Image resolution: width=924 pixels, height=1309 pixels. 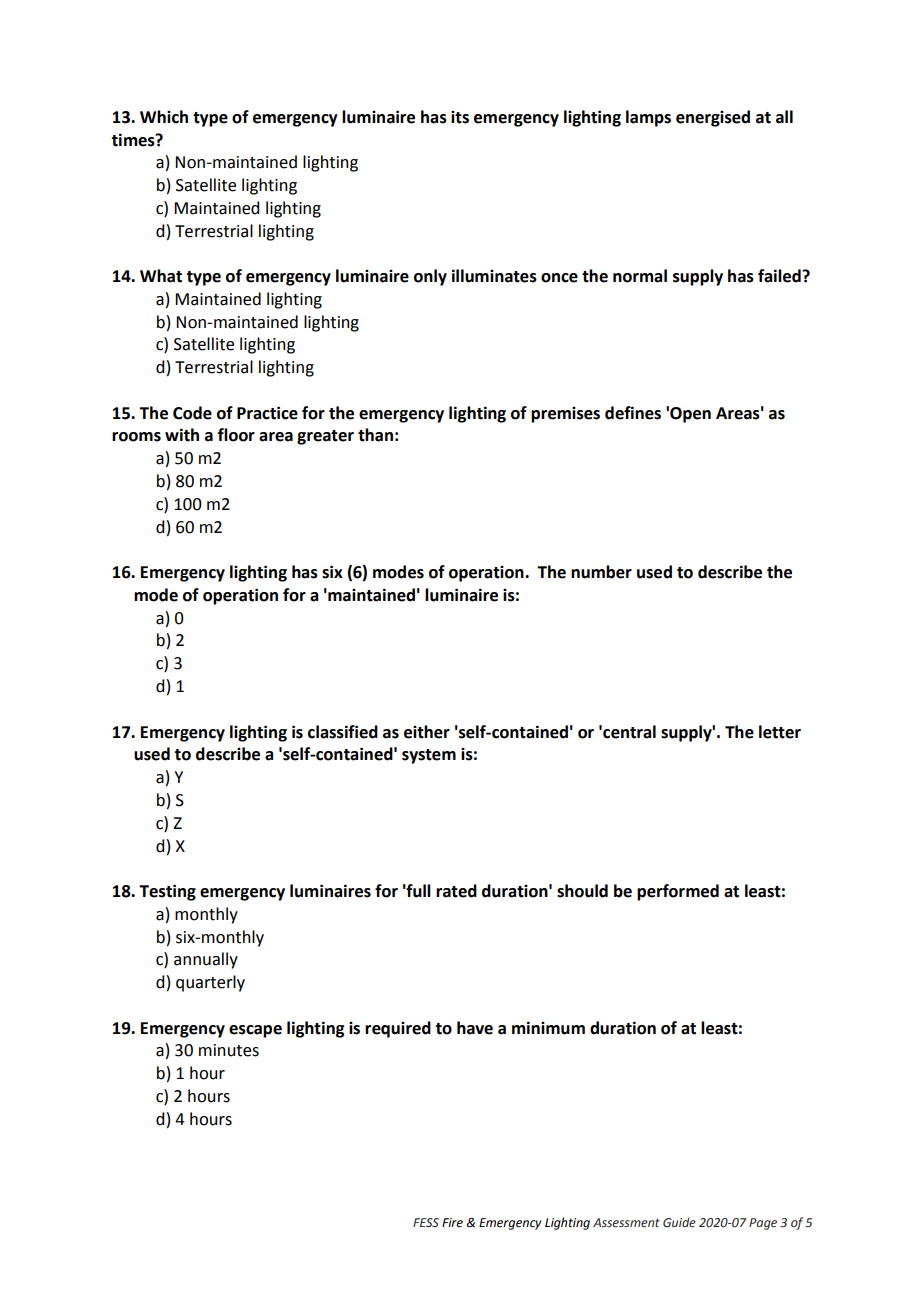 What do you see at coordinates (343, 732) in the document?
I see `classified` at bounding box center [343, 732].
